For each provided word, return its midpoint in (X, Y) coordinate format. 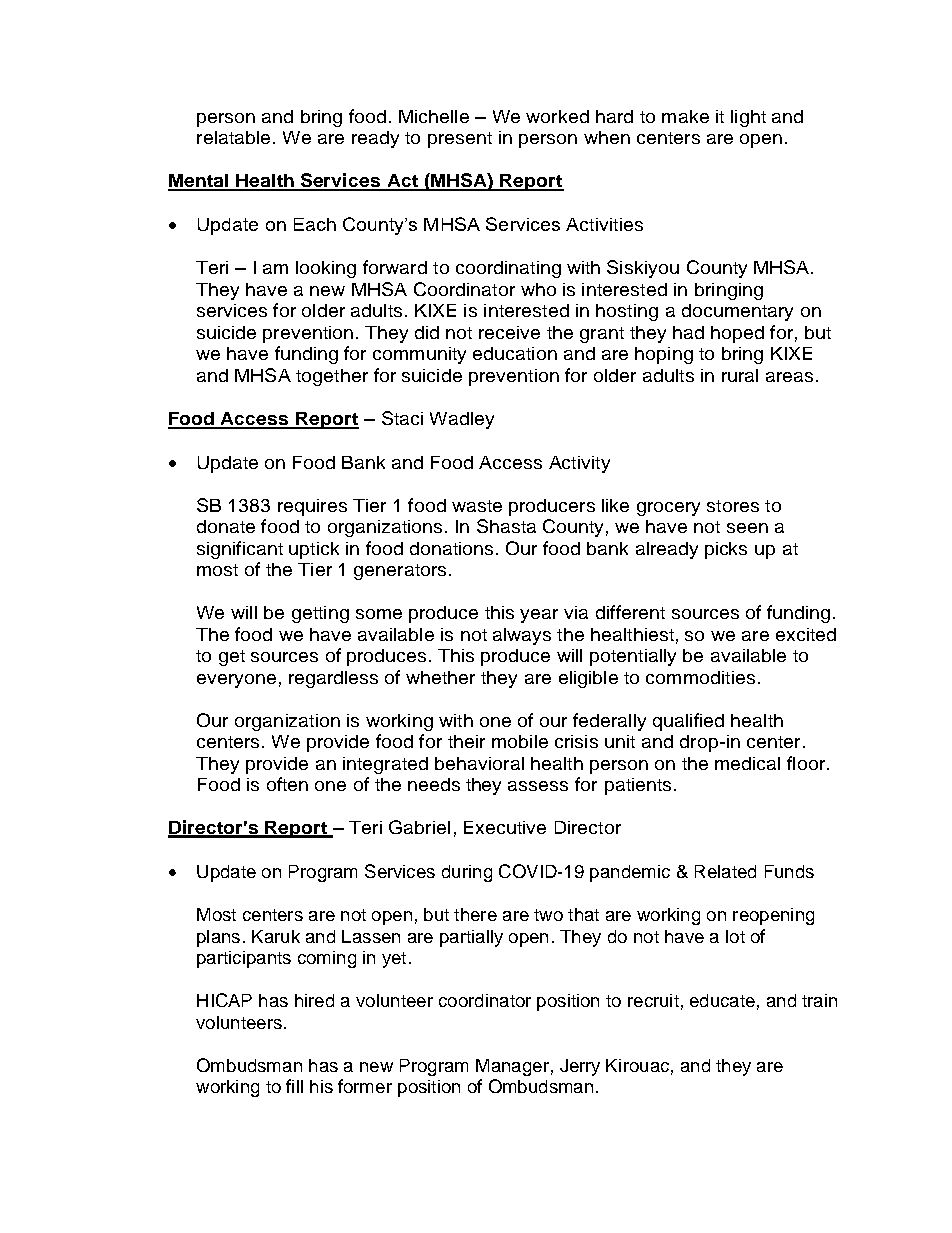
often (287, 784)
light (748, 118)
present (460, 140)
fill (294, 1086)
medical (747, 763)
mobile (520, 741)
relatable (233, 137)
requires (312, 507)
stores (733, 506)
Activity (579, 464)
